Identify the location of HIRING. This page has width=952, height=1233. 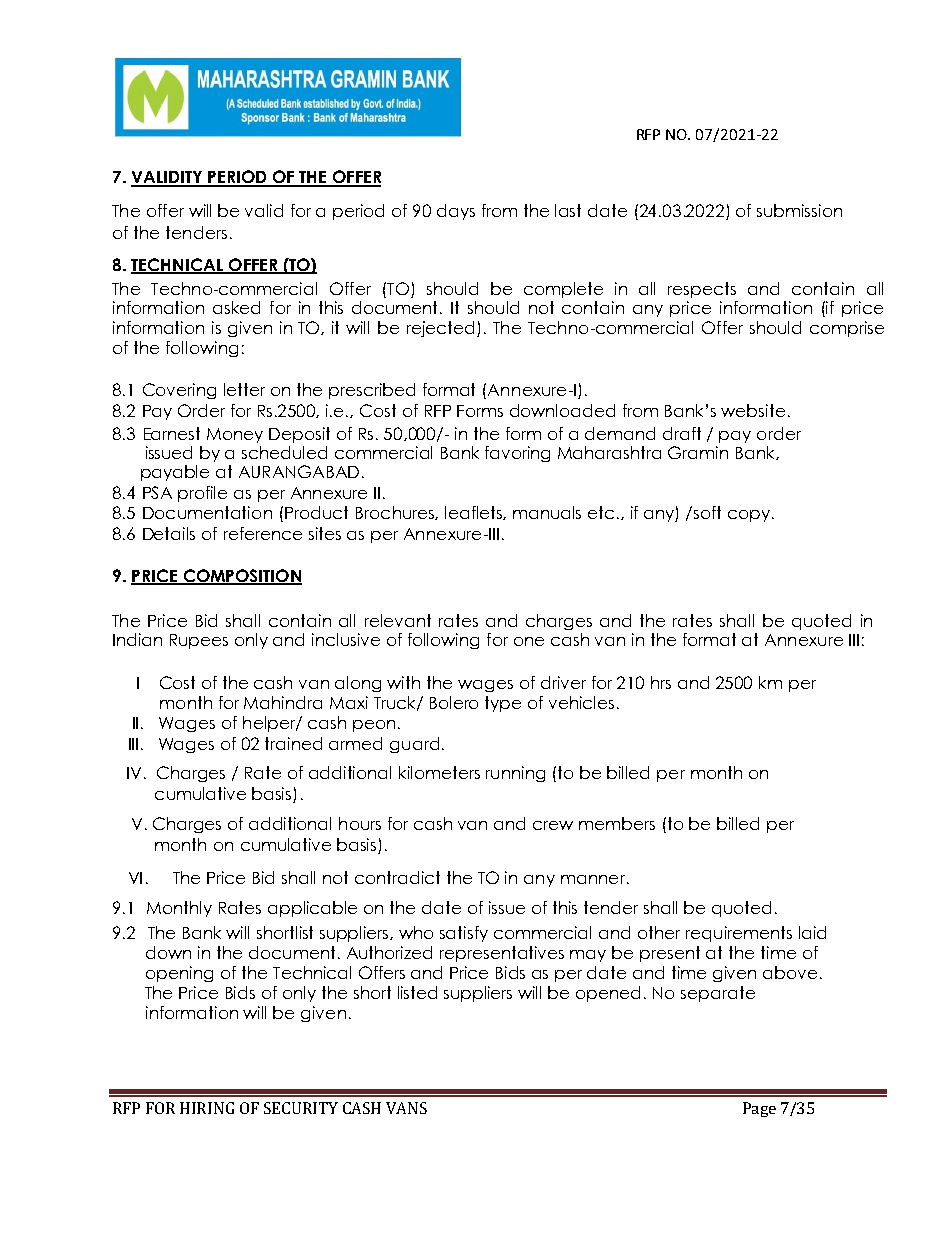
(207, 1108).
